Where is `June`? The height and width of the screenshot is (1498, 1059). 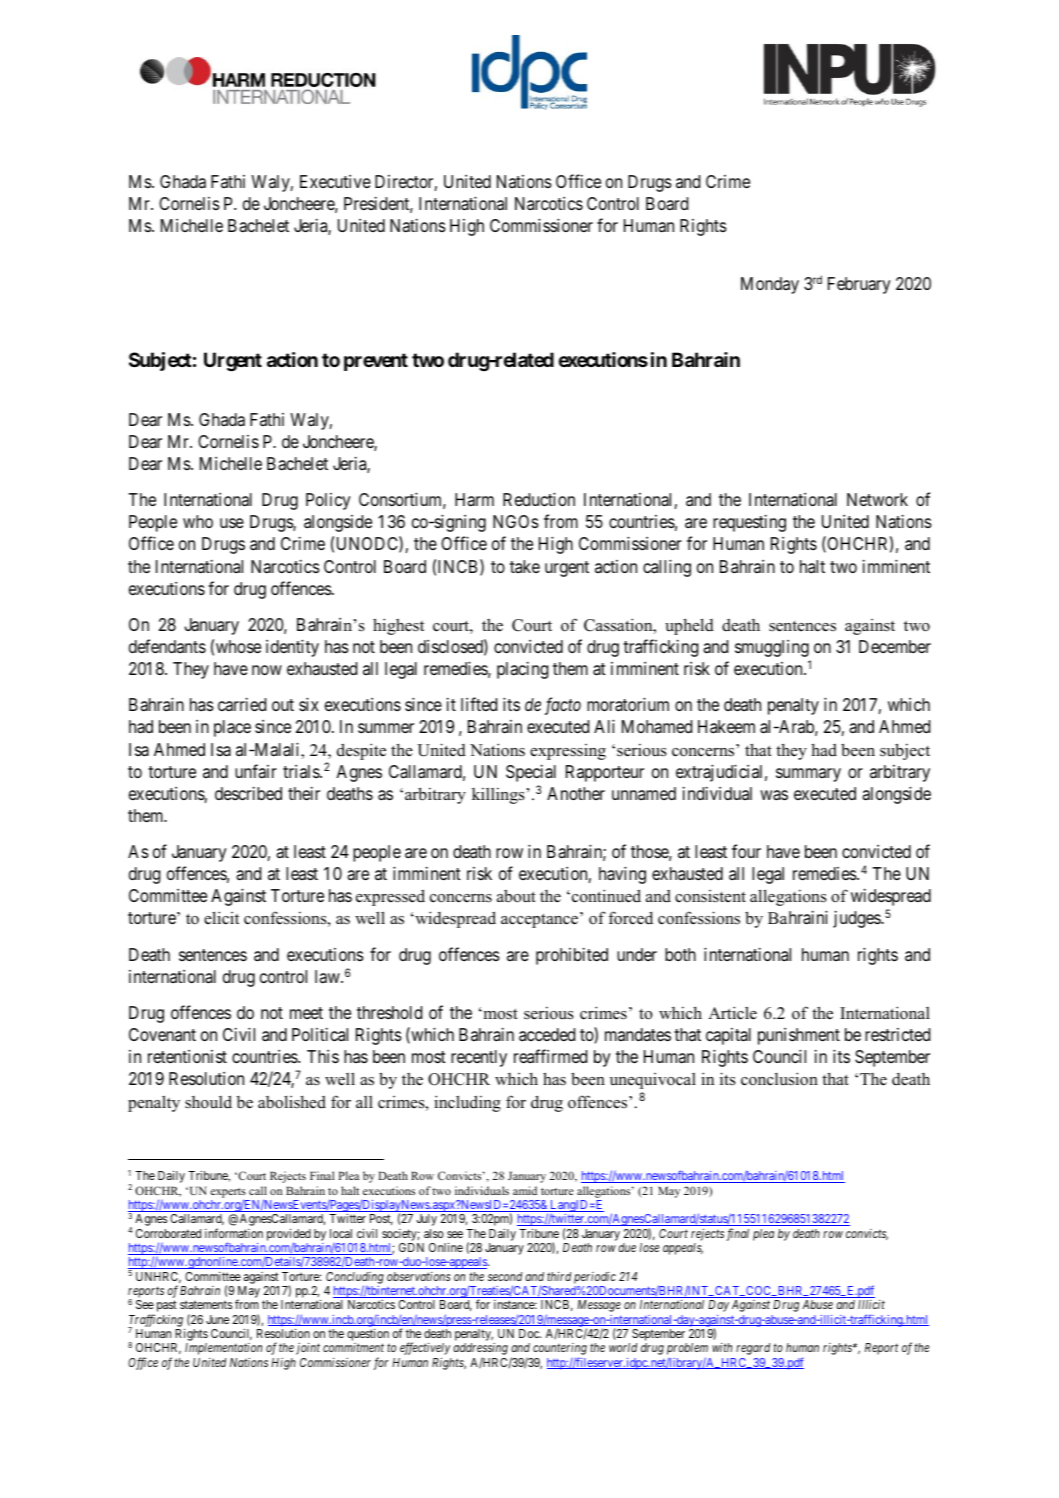 June is located at coordinates (217, 1319).
